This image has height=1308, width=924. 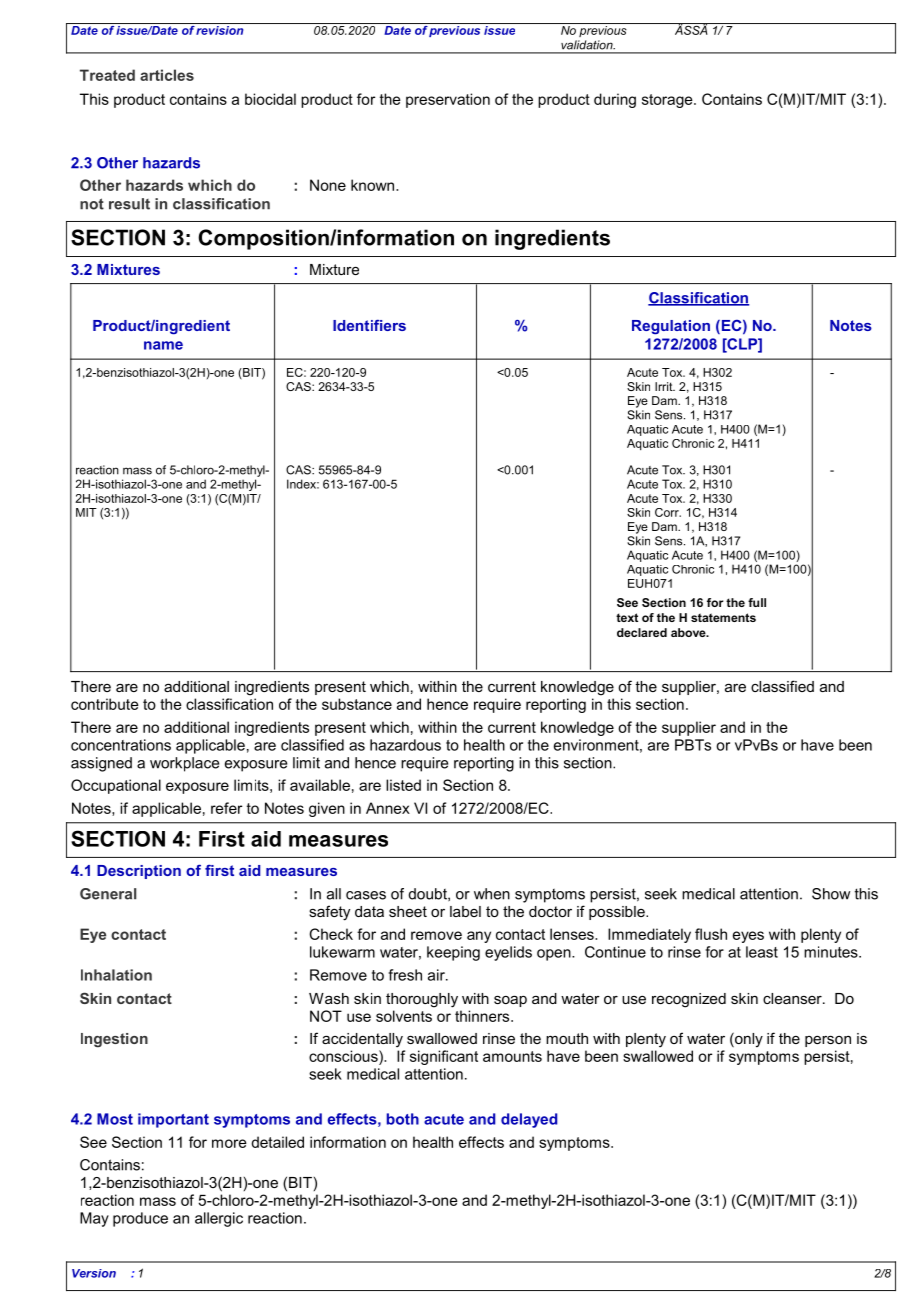 What do you see at coordinates (723, 617) in the image?
I see `statements` at bounding box center [723, 617].
